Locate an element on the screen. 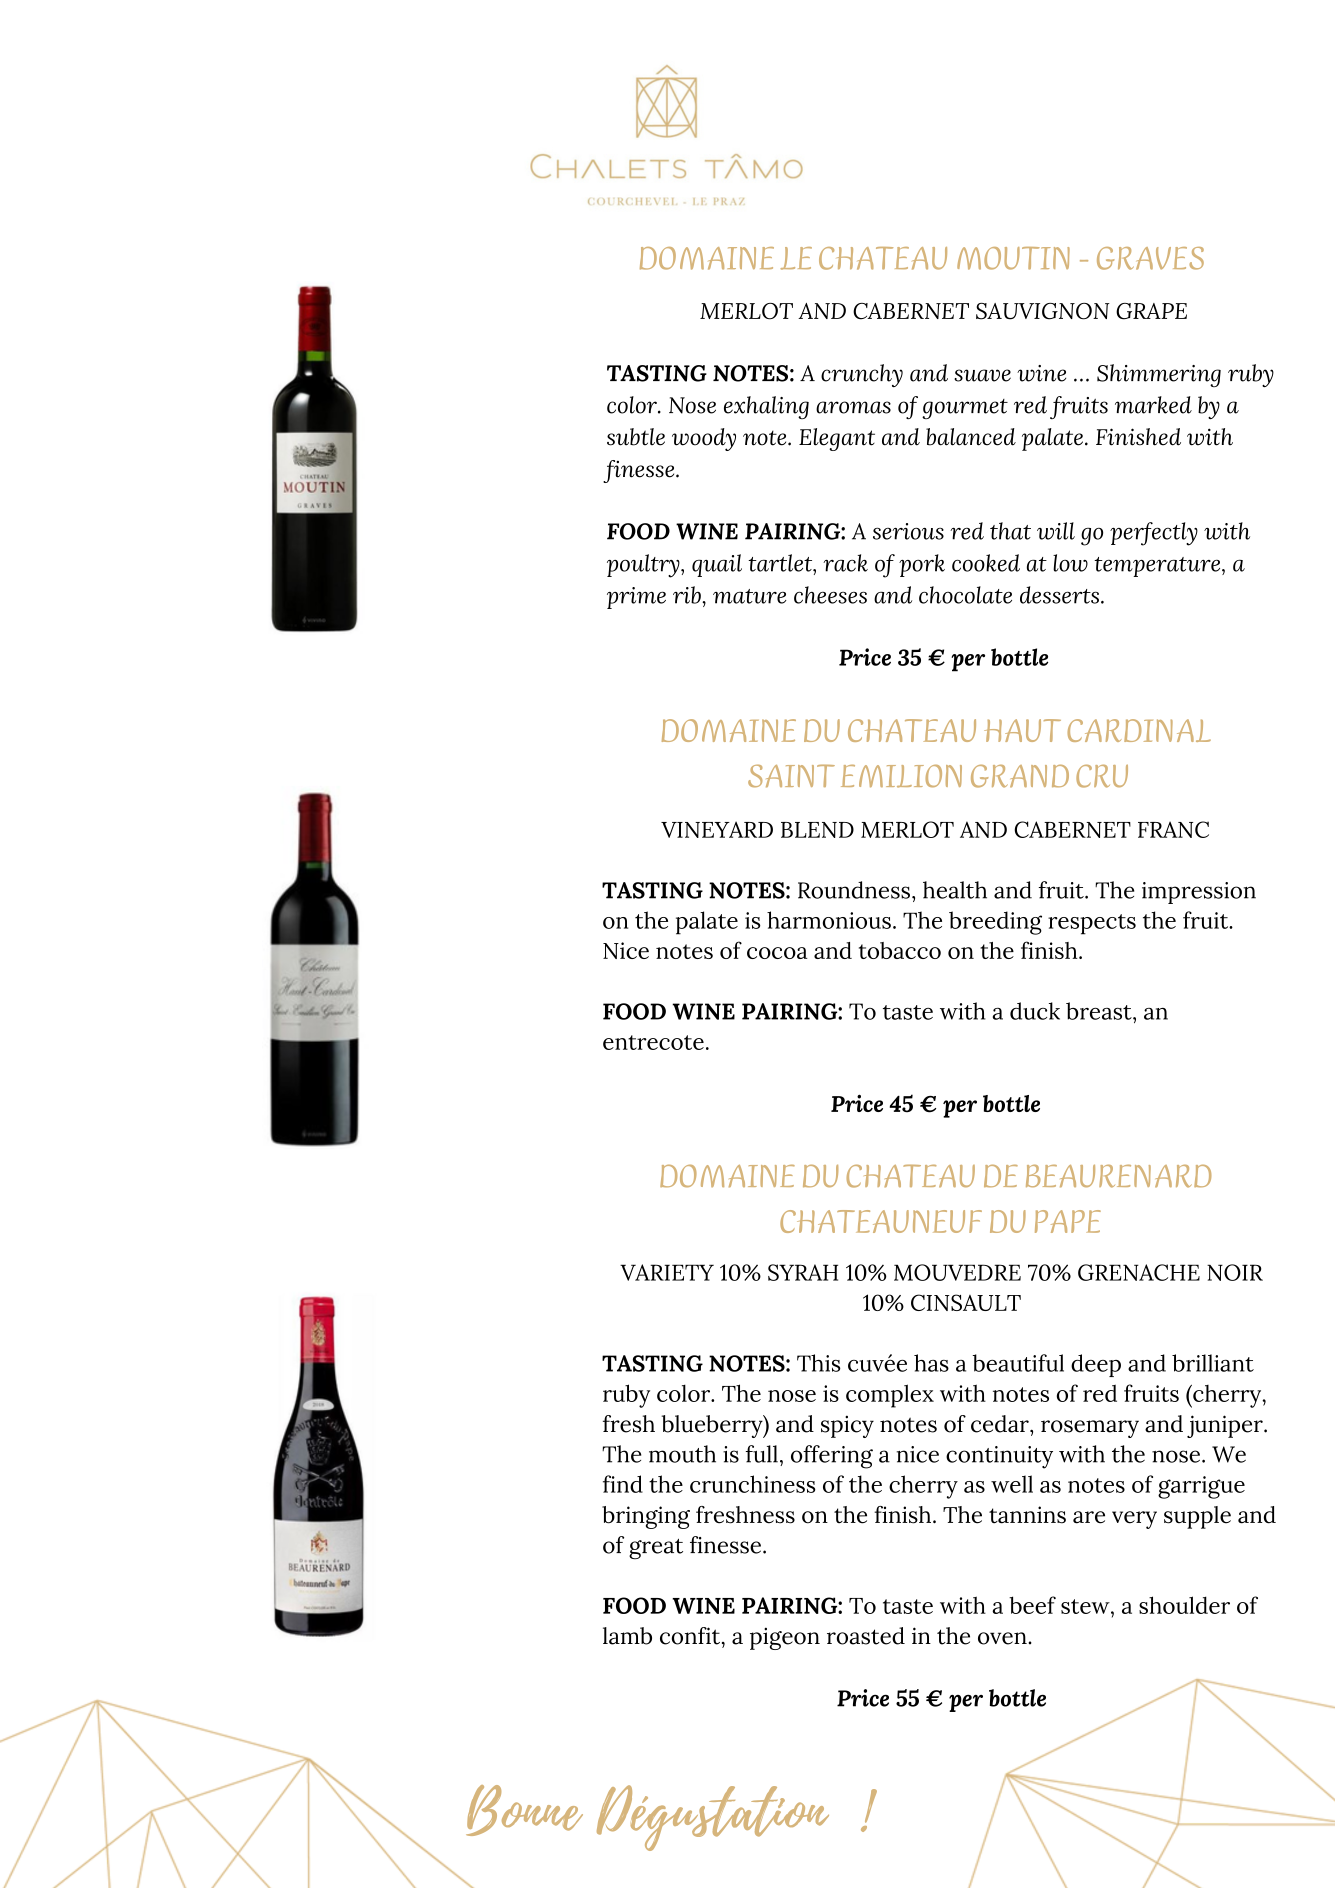 This screenshot has height=1888, width=1335. SAINT is located at coordinates (791, 776).
